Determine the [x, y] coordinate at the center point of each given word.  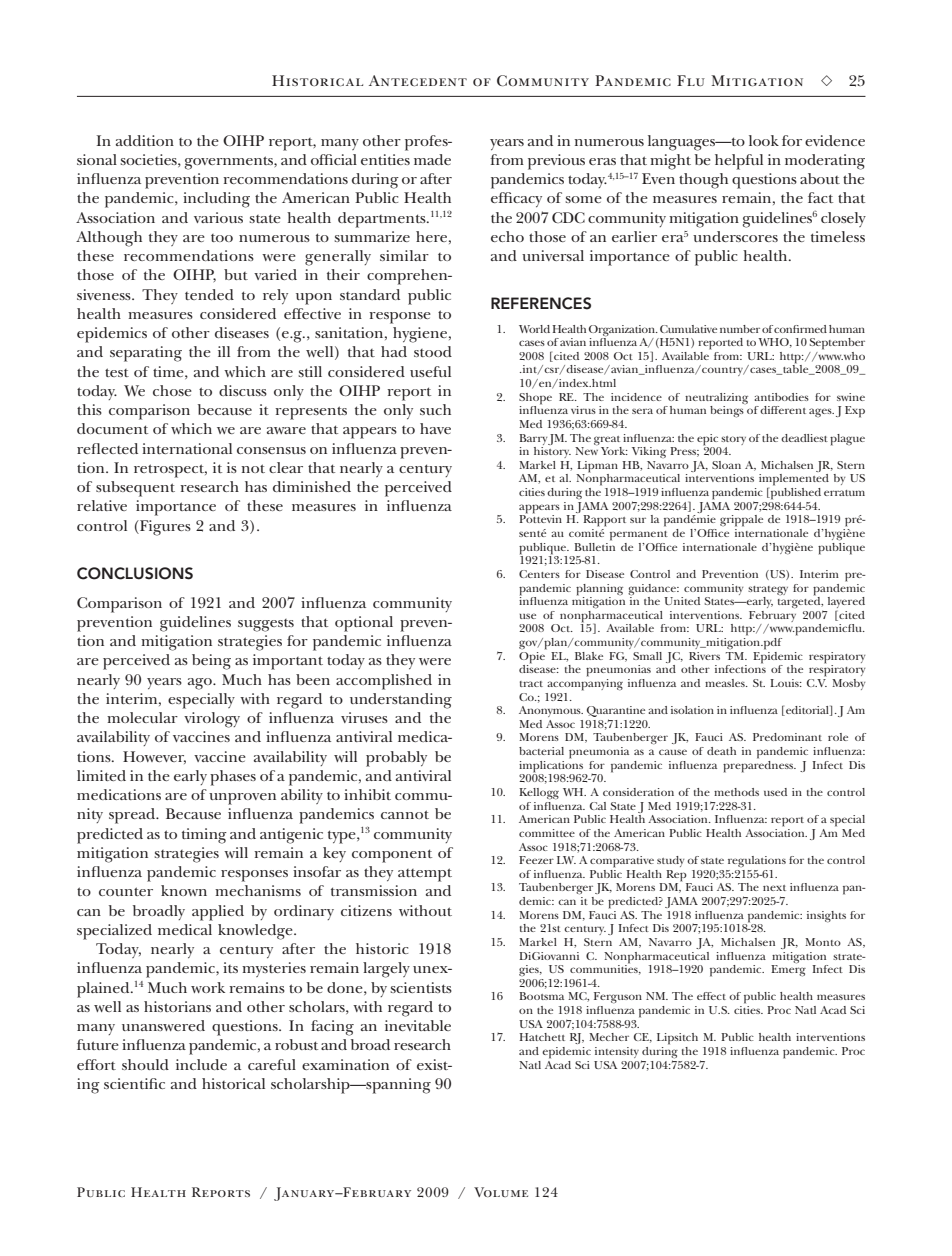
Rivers [704, 656]
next [774, 888]
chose [172, 390]
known [184, 890]
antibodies [781, 397]
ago [201, 684]
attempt [425, 875]
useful [430, 371]
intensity [617, 1052]
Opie [533, 656]
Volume [501, 1192]
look [764, 140]
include [201, 1064]
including [216, 200]
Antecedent [418, 80]
